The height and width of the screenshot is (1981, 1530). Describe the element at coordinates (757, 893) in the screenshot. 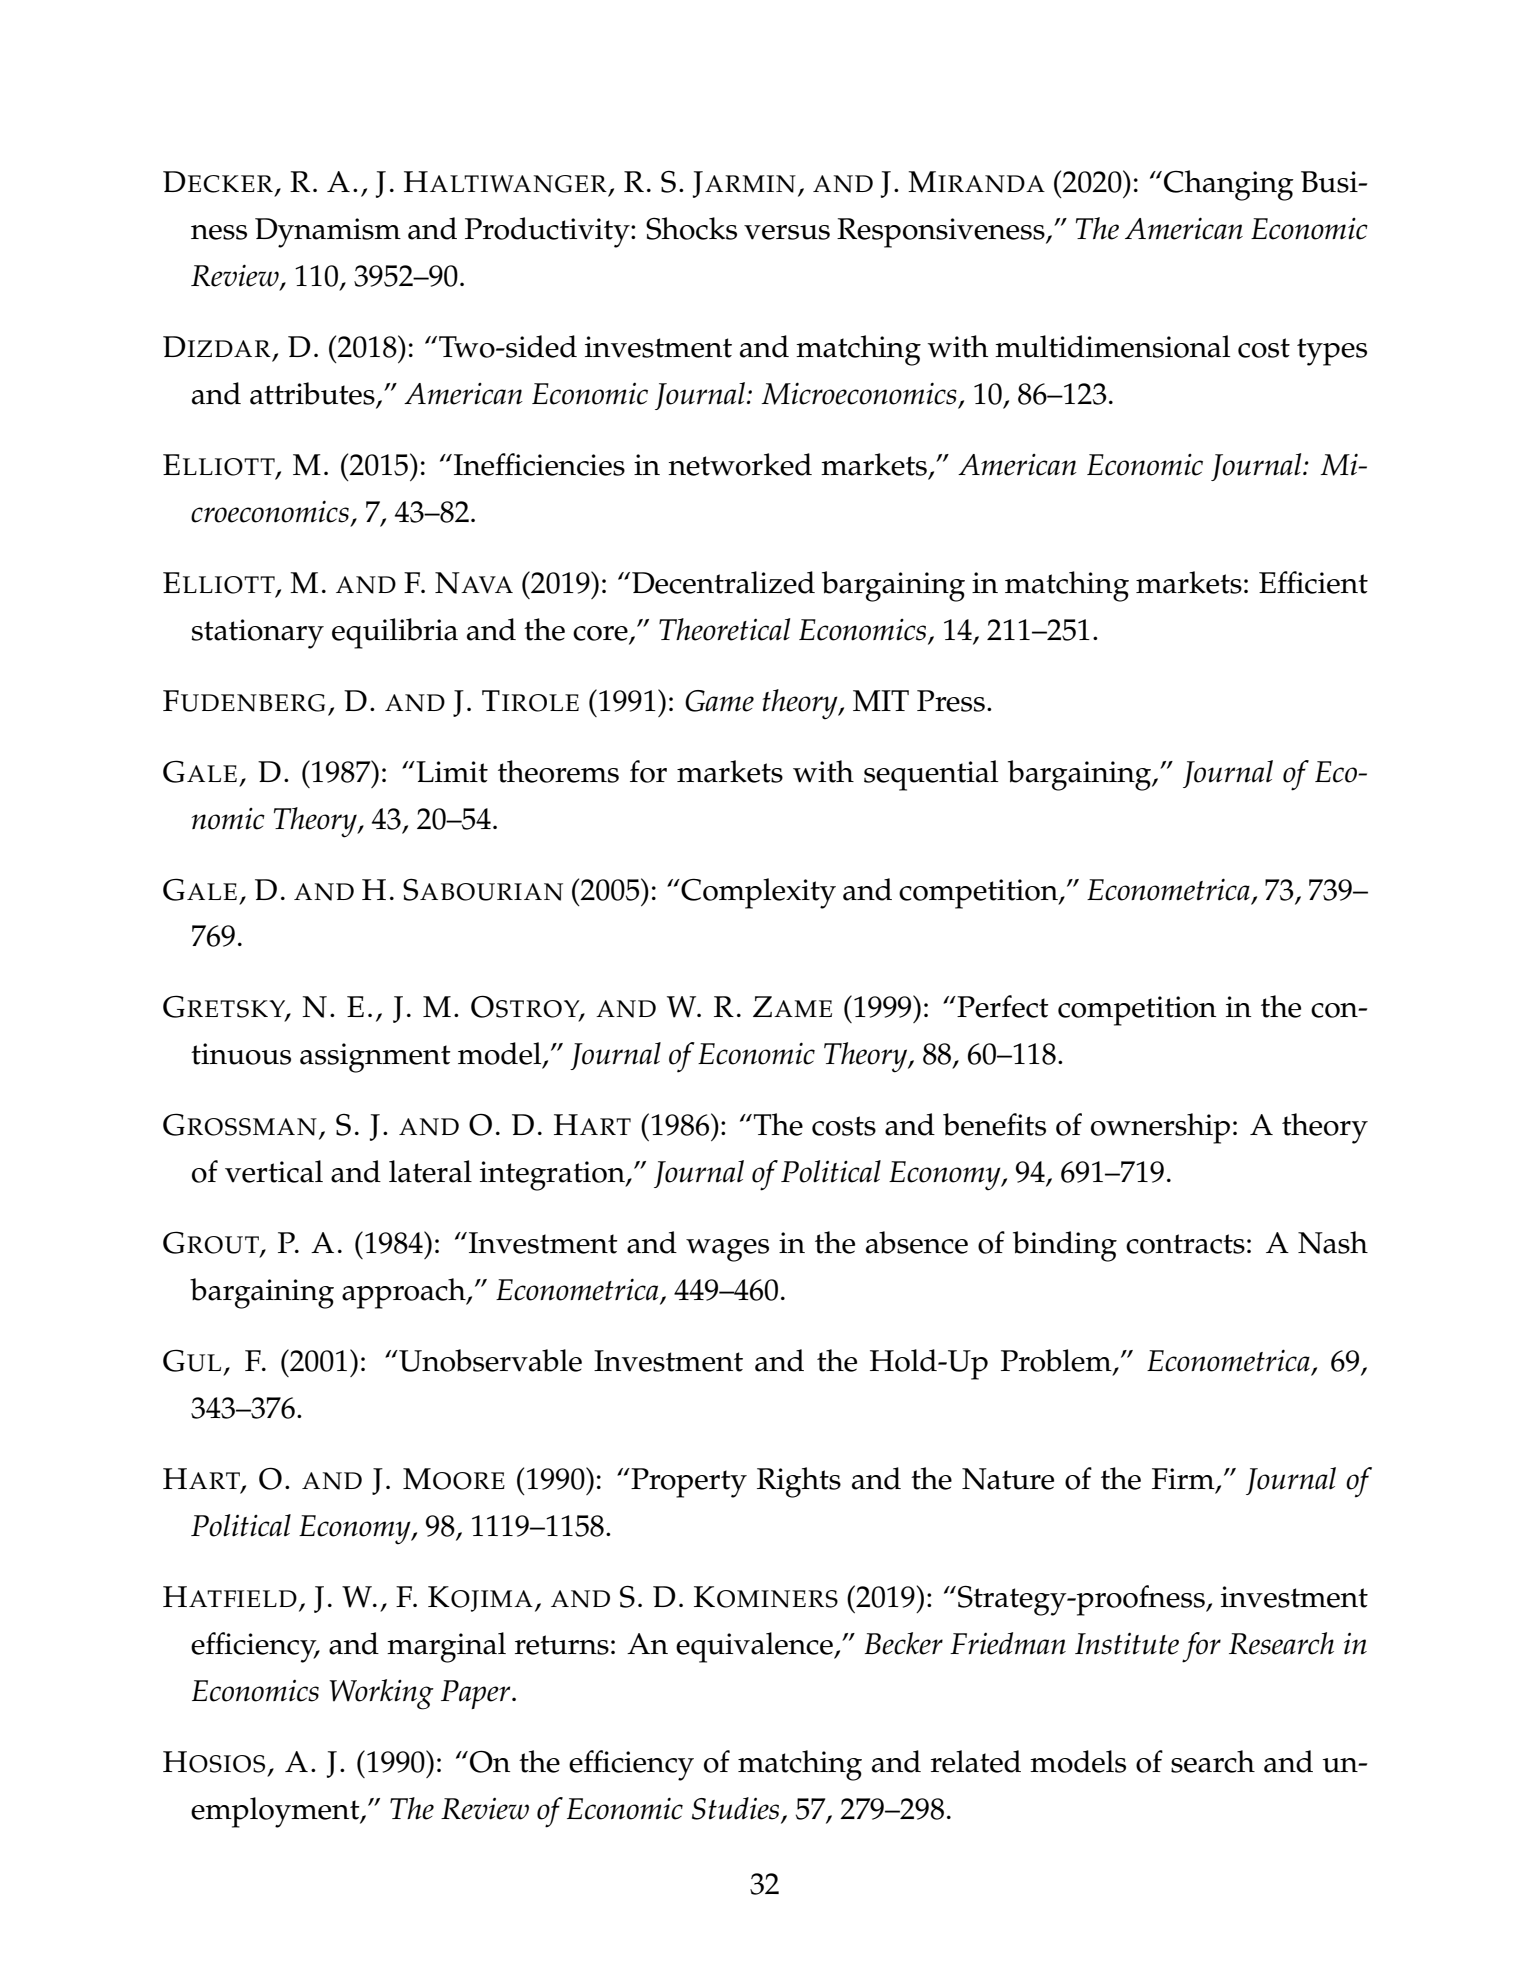

I see `Complexity` at that location.
